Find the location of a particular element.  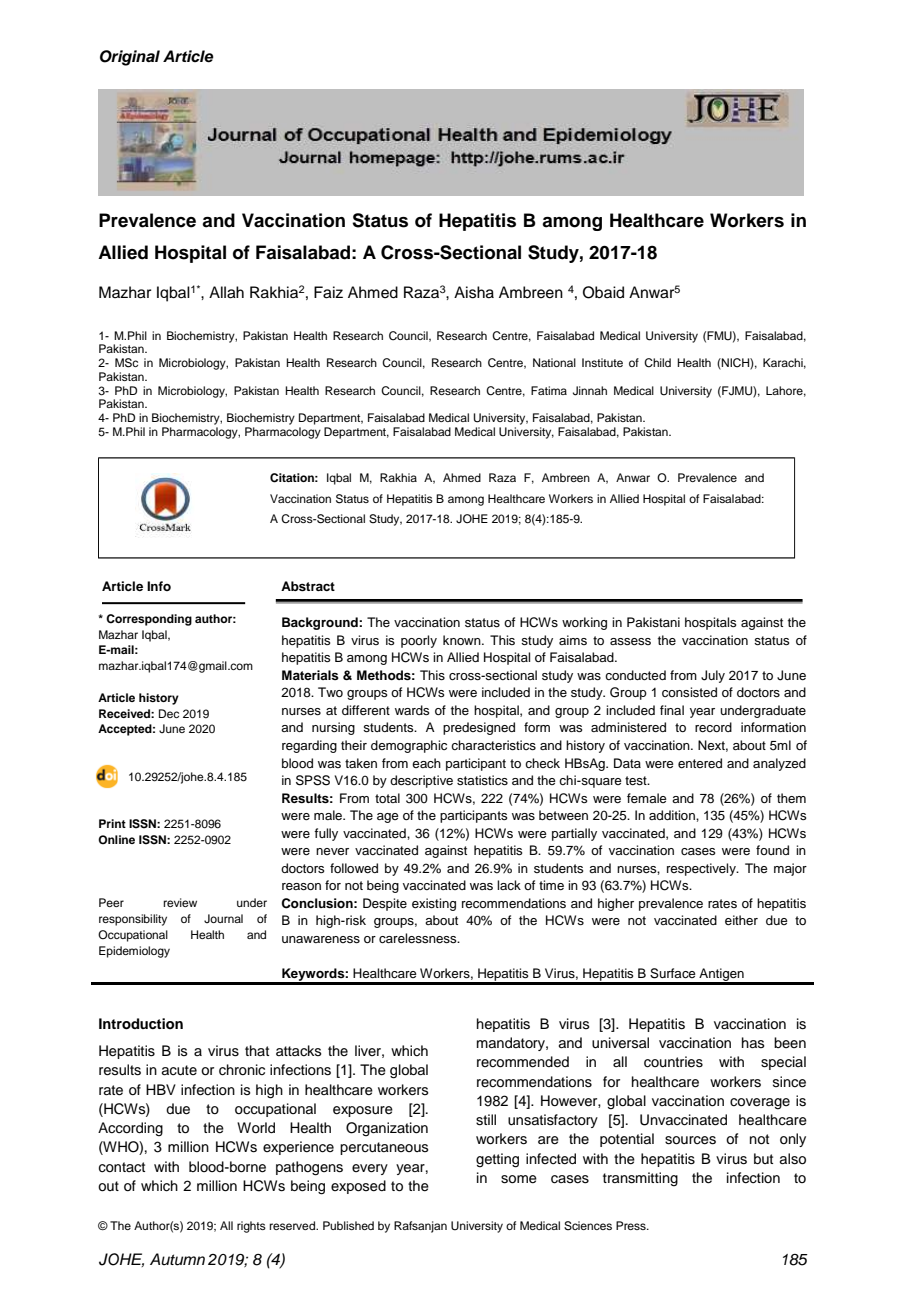

Journal is located at coordinates (223, 918).
